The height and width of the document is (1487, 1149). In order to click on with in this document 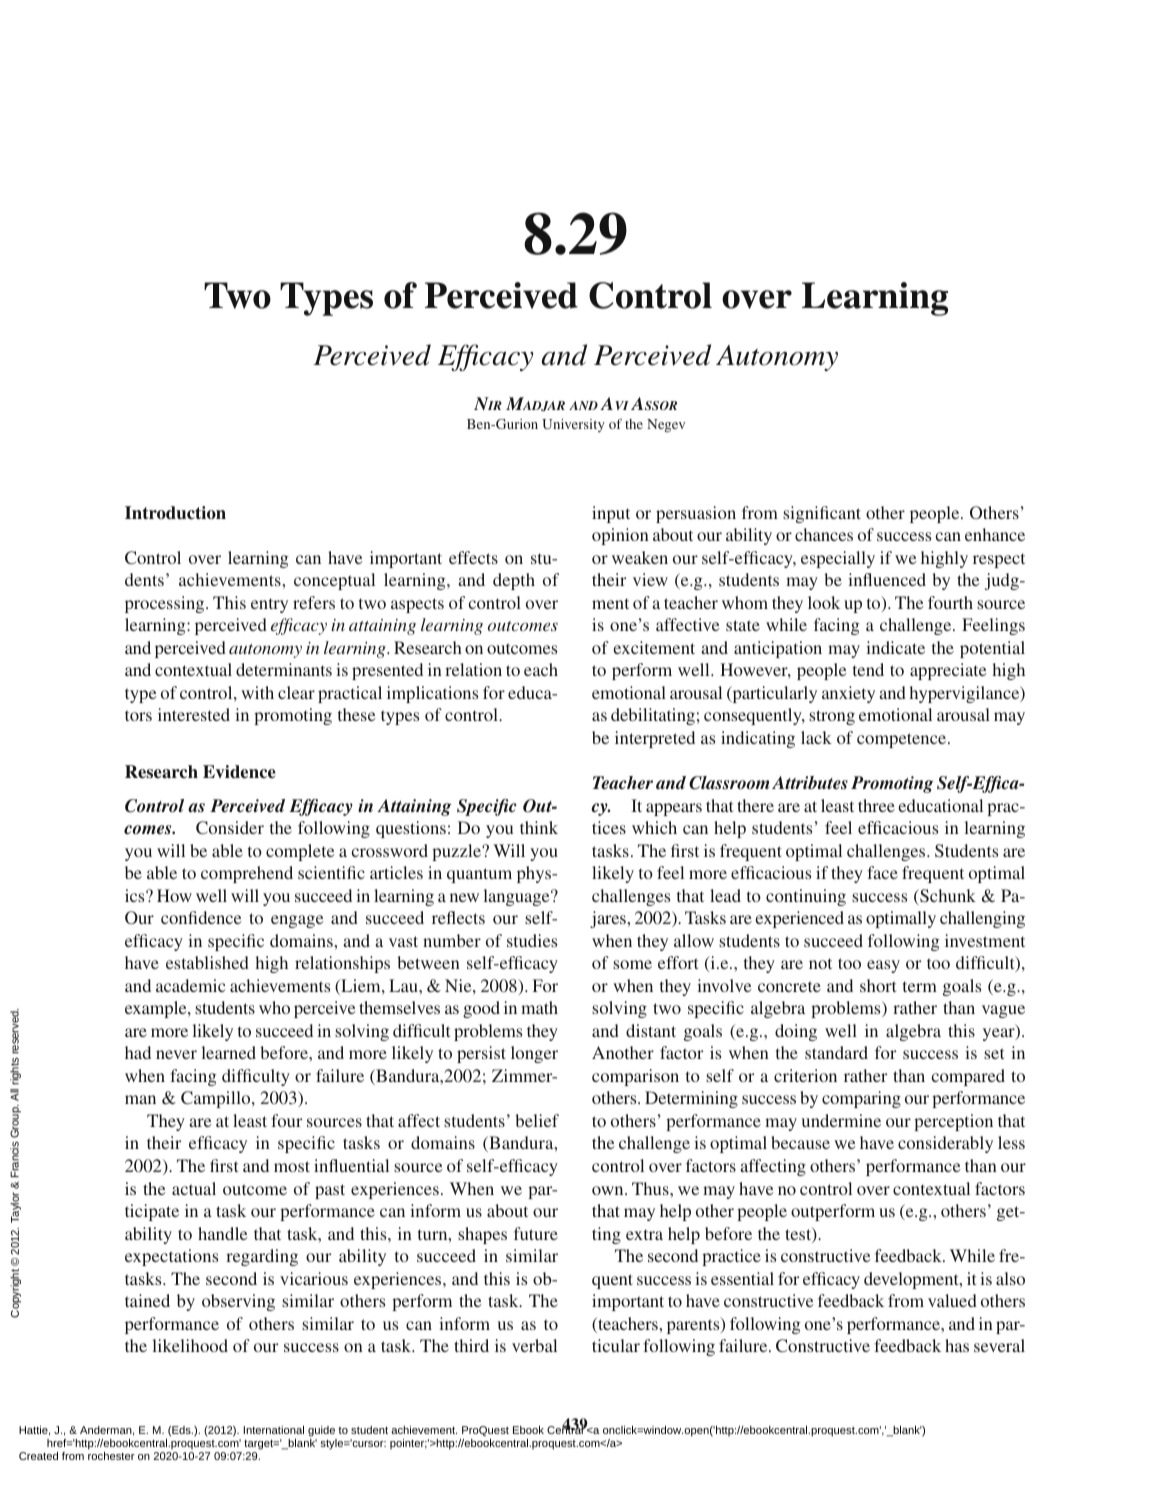, I will do `click(257, 692)`.
